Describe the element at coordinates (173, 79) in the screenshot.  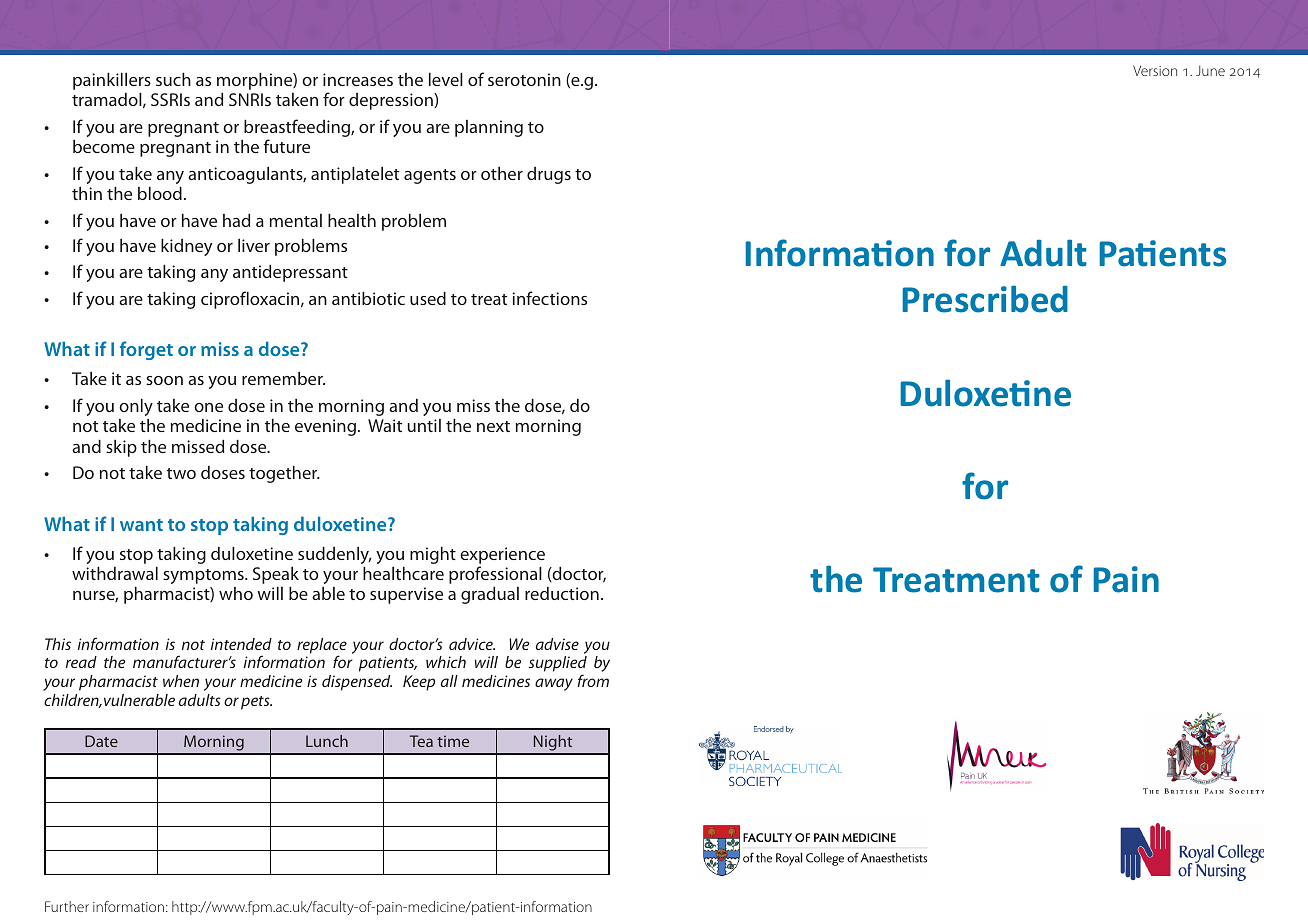
I see `such` at that location.
